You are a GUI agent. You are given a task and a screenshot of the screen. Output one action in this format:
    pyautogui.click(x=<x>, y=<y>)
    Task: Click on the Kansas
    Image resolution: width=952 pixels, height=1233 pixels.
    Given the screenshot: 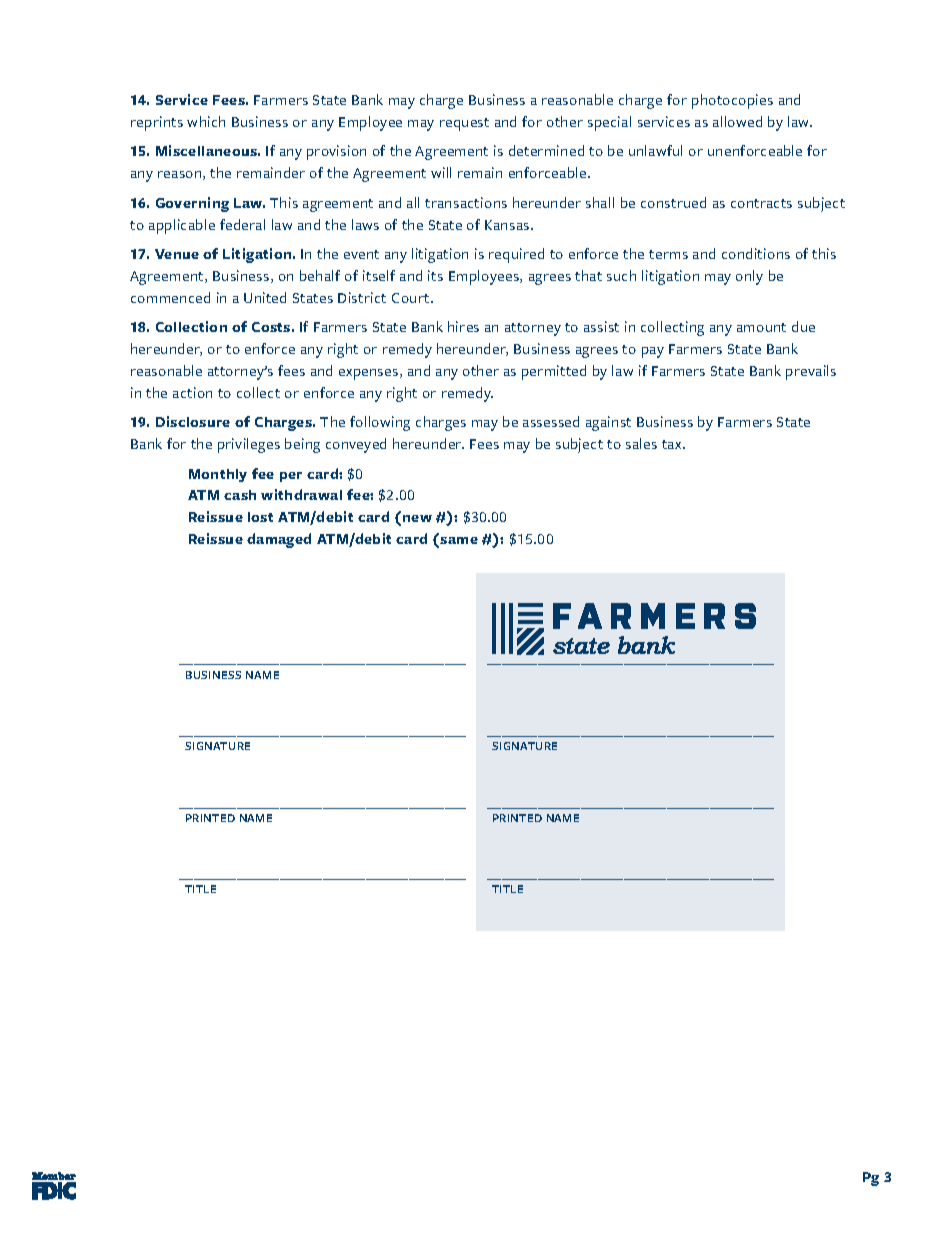 What is the action you would take?
    pyautogui.click(x=508, y=225)
